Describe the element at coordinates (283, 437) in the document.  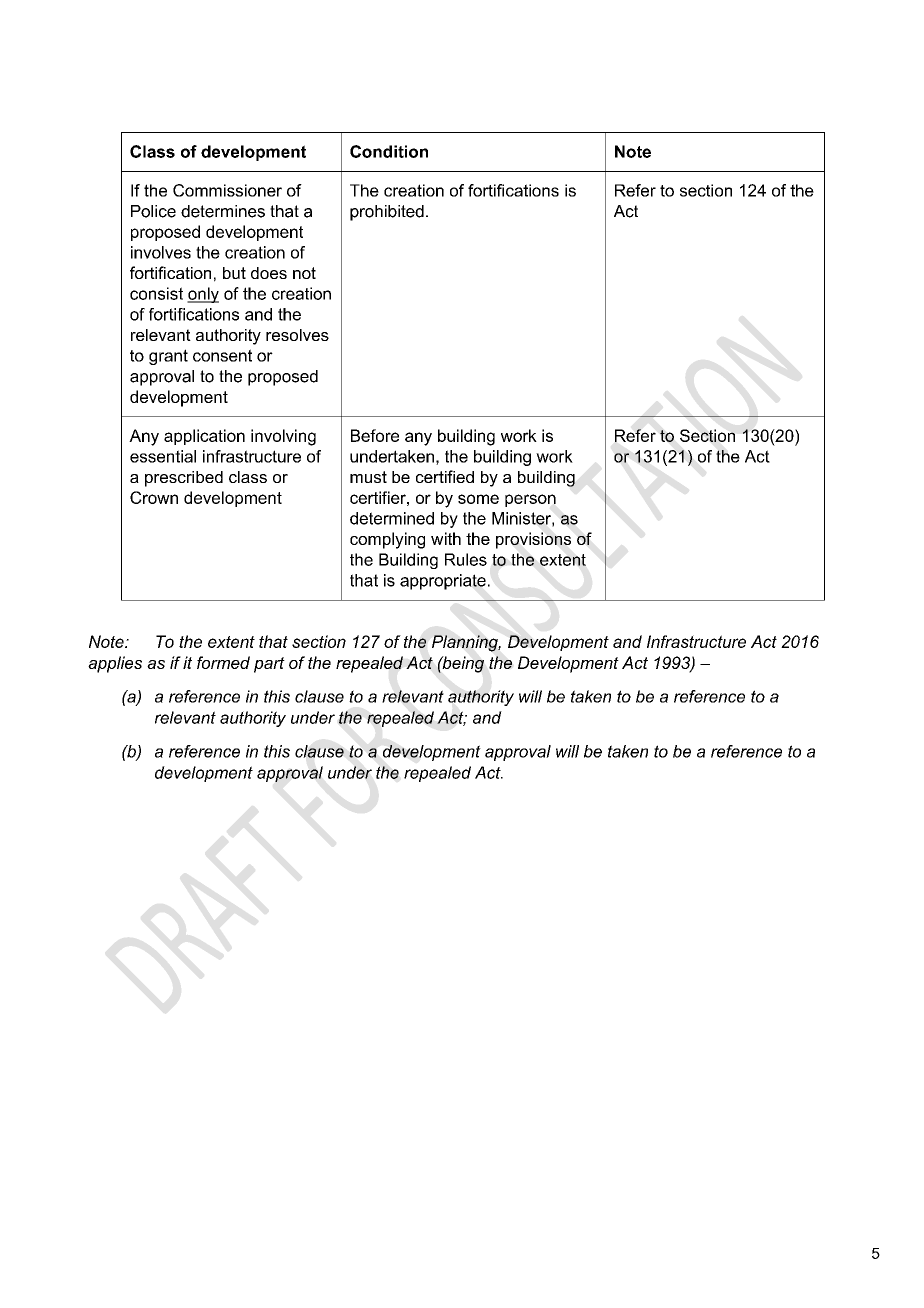
I see `involving` at that location.
